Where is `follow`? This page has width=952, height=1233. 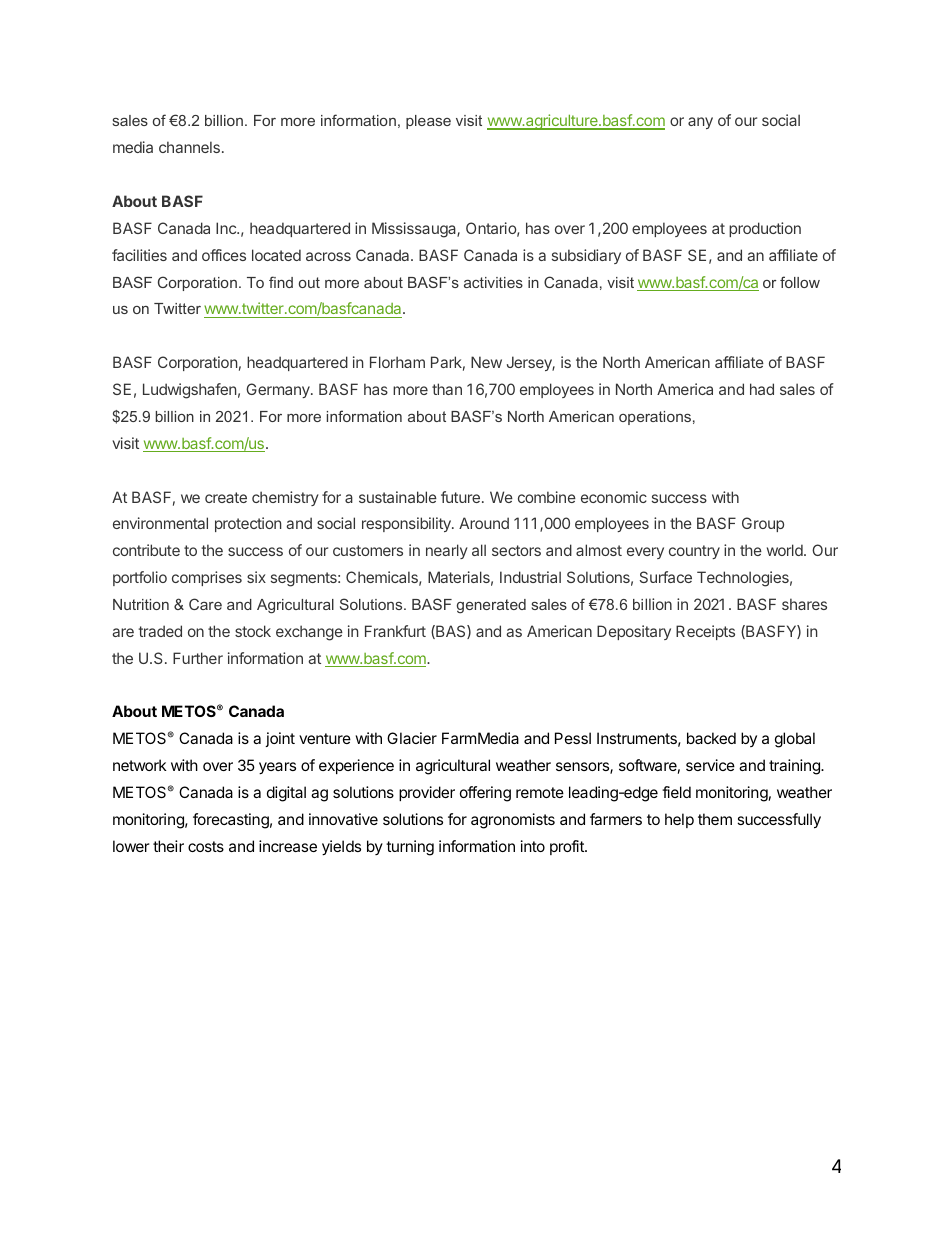
follow is located at coordinates (800, 282).
